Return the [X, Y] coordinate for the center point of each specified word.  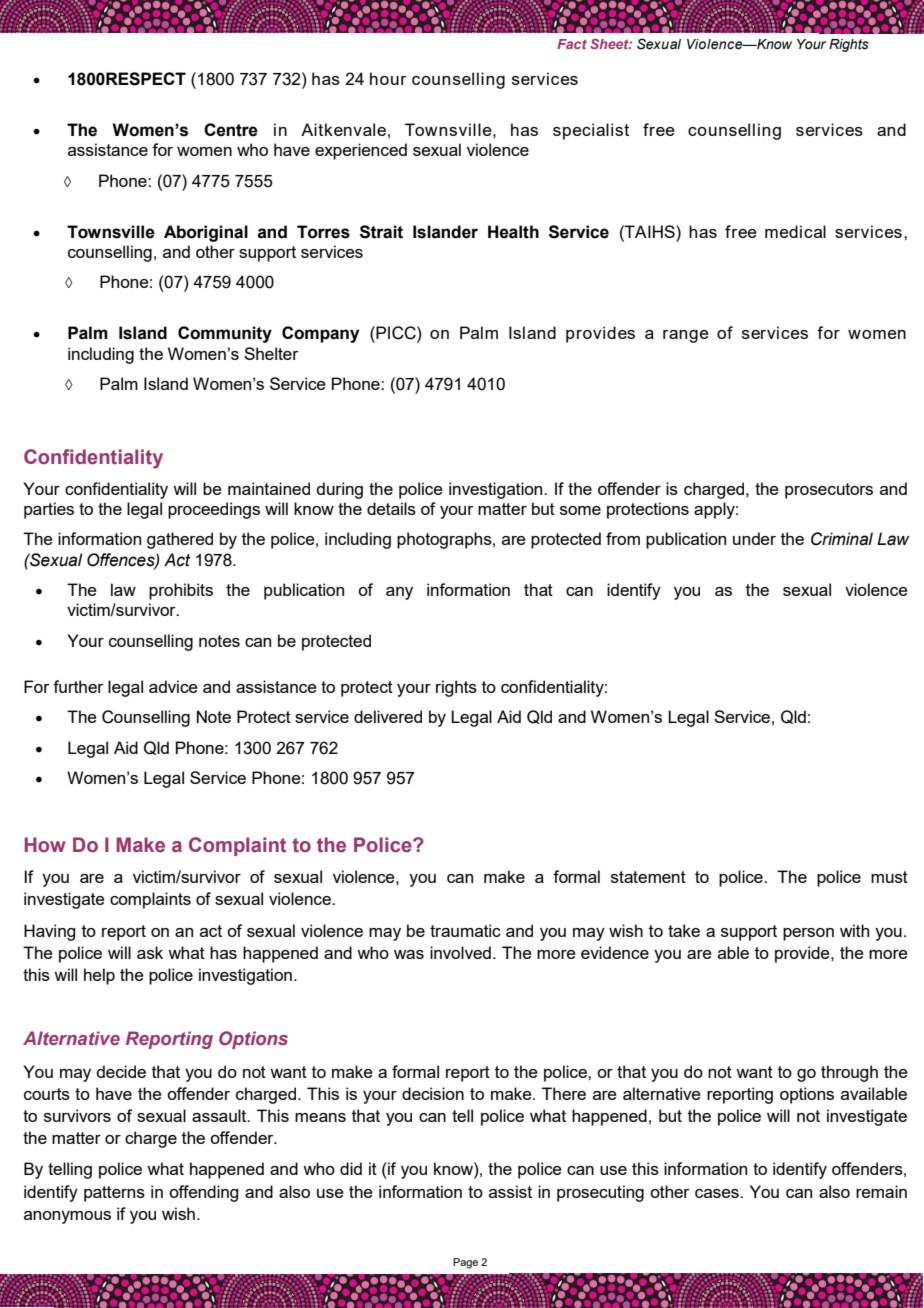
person [808, 934]
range [686, 336]
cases [718, 1193]
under [754, 538]
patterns [114, 1194]
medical [795, 231]
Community [225, 334]
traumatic [465, 930]
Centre [231, 130]
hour [388, 78]
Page [465, 1263]
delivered [388, 716]
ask [150, 952]
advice [173, 686]
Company [320, 334]
